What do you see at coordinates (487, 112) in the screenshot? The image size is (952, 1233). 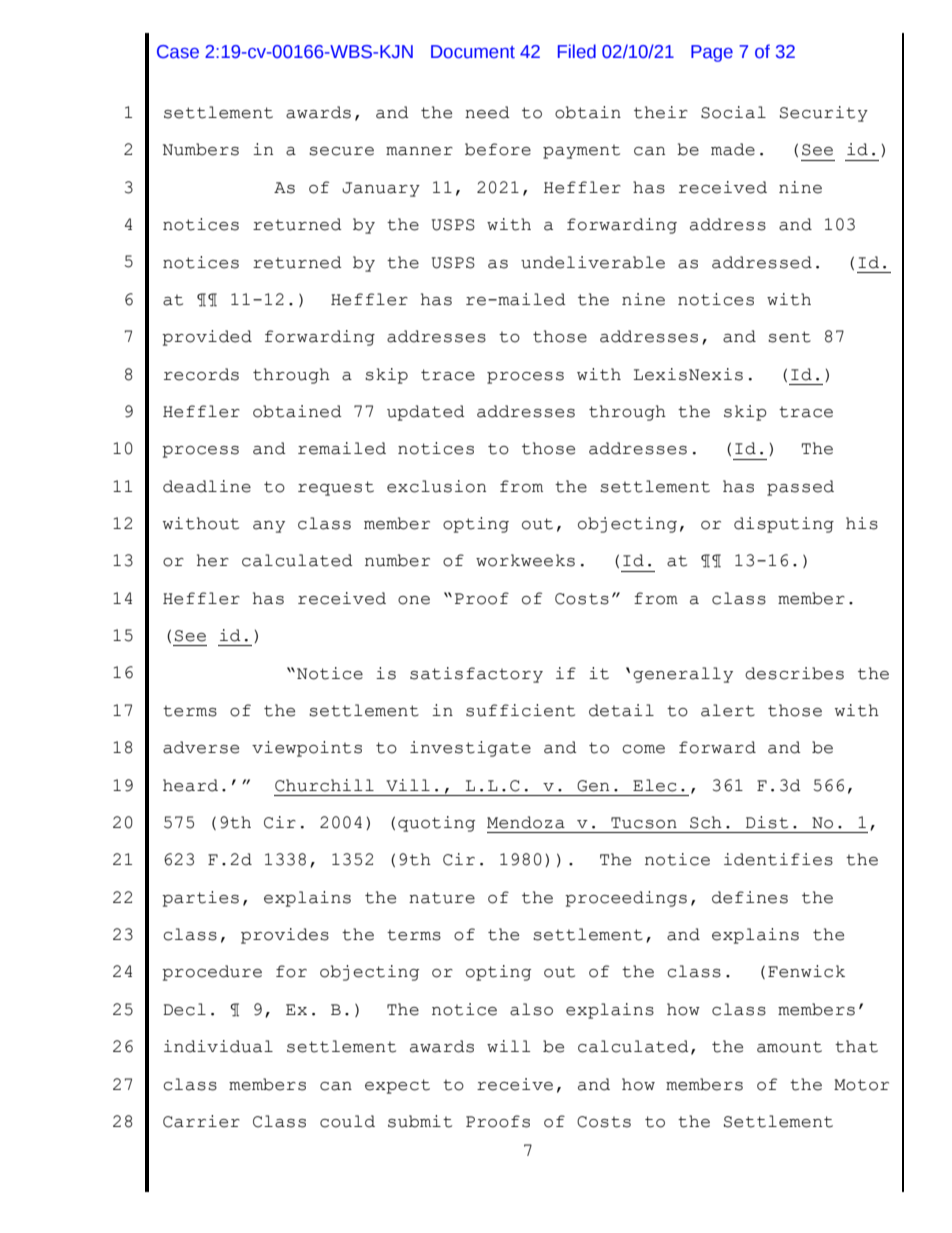 I see `need` at bounding box center [487, 112].
